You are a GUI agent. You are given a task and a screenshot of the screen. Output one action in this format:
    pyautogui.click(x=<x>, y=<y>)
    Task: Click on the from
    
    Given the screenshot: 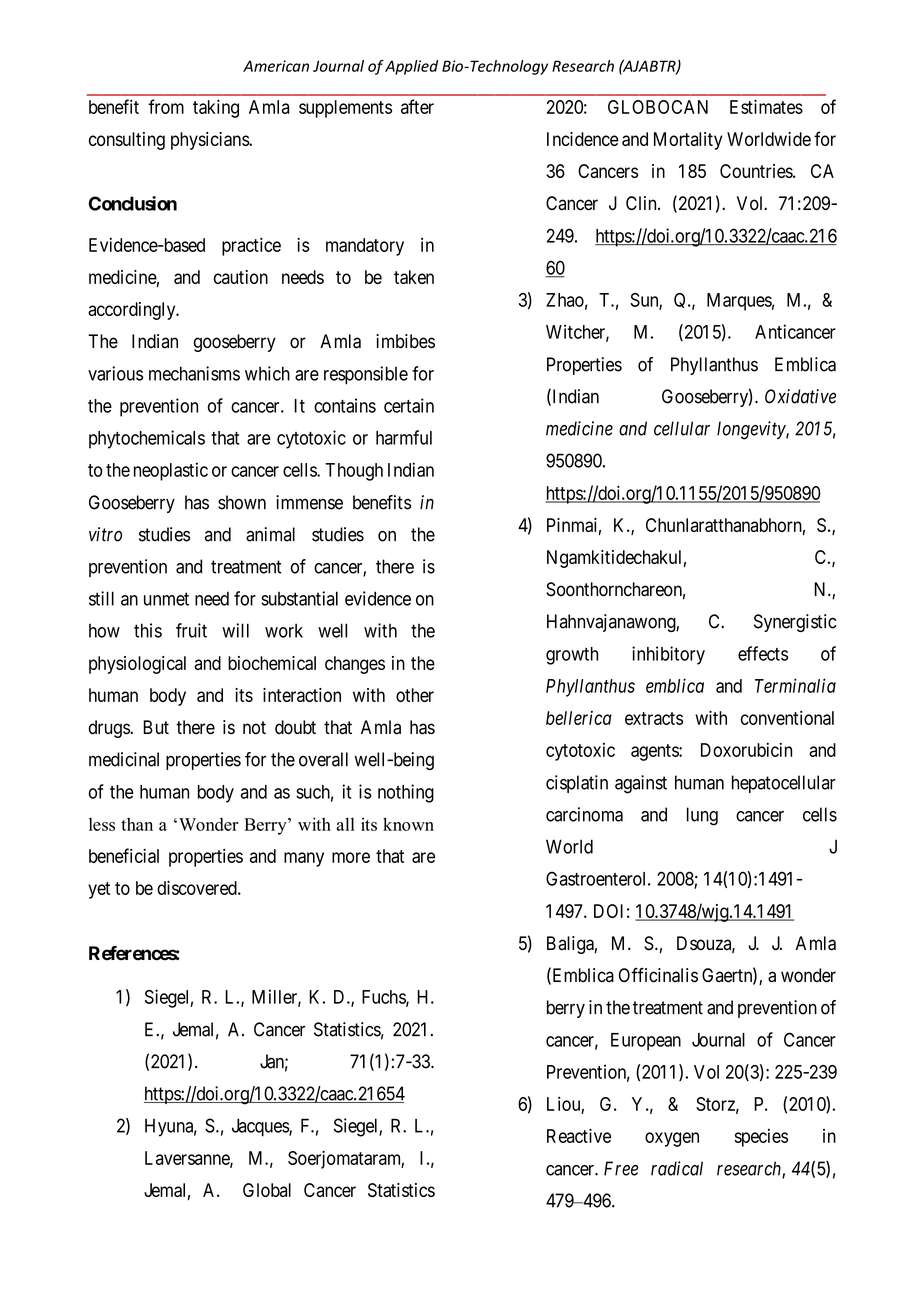 What is the action you would take?
    pyautogui.click(x=166, y=106)
